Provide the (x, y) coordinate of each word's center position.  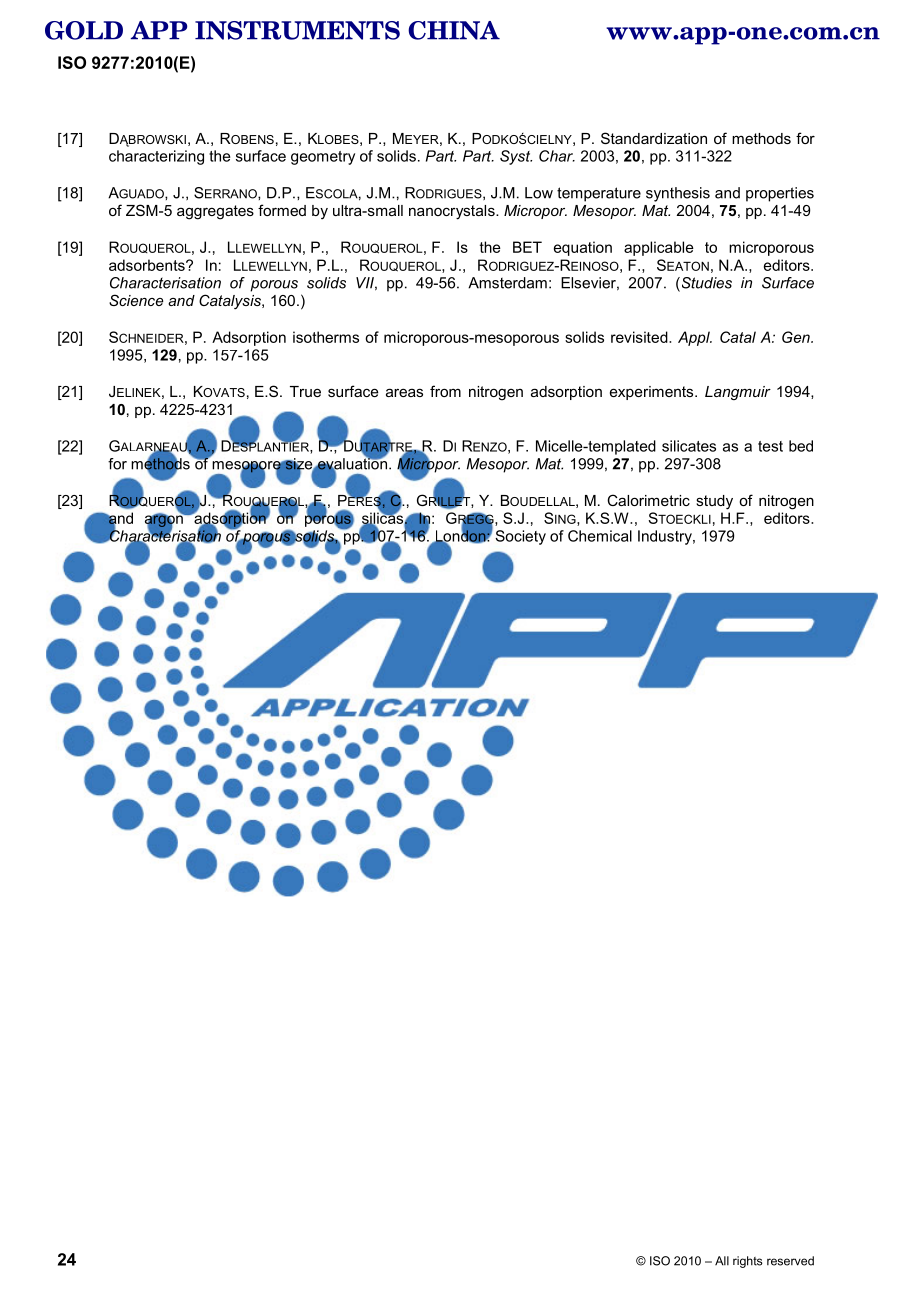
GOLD (84, 30)
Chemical (600, 536)
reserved (790, 1261)
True (305, 391)
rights (748, 1262)
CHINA (454, 30)
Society (520, 537)
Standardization (654, 138)
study (714, 502)
